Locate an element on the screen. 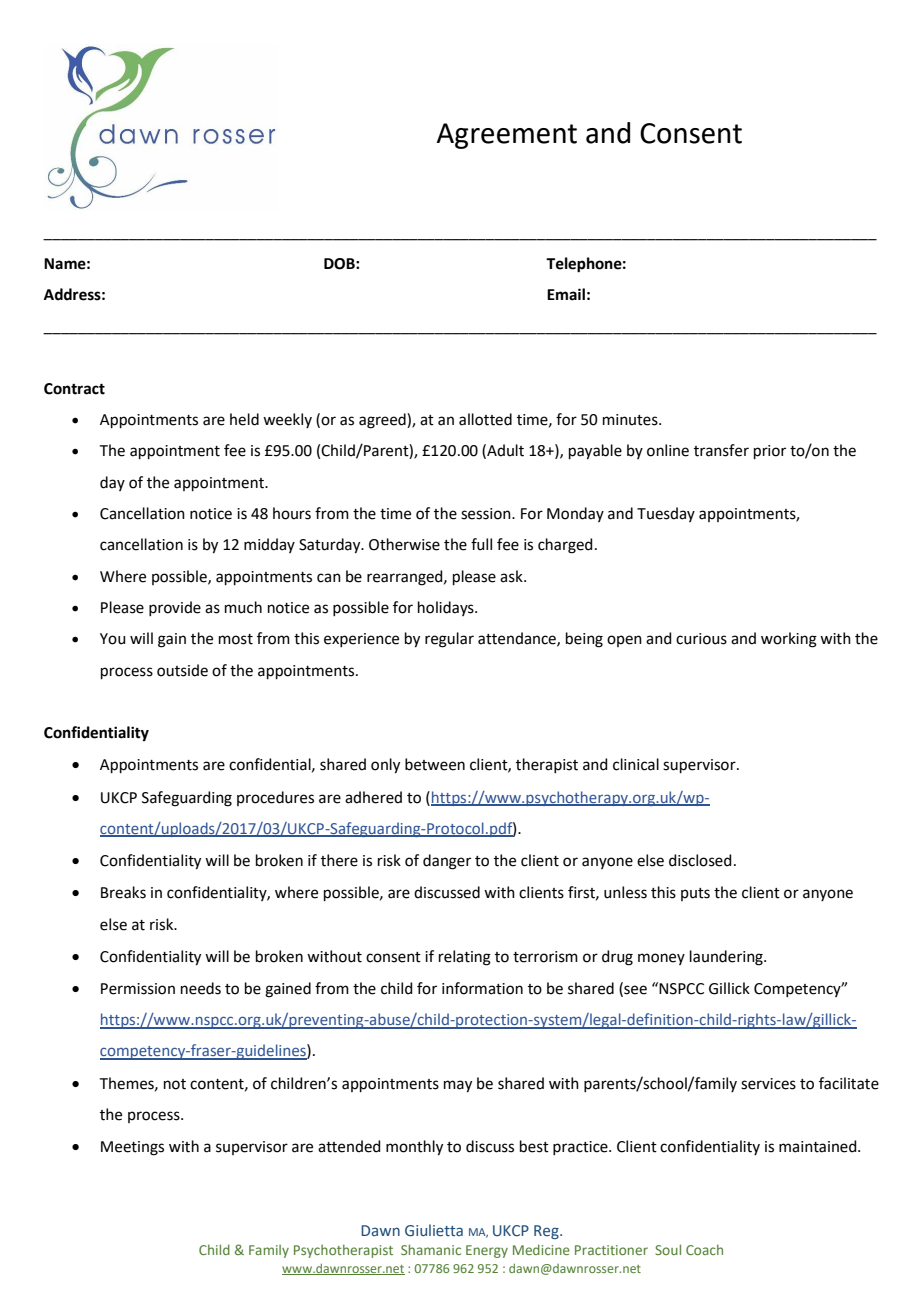 This screenshot has height=1308, width=924. Meetings is located at coordinates (132, 1148).
